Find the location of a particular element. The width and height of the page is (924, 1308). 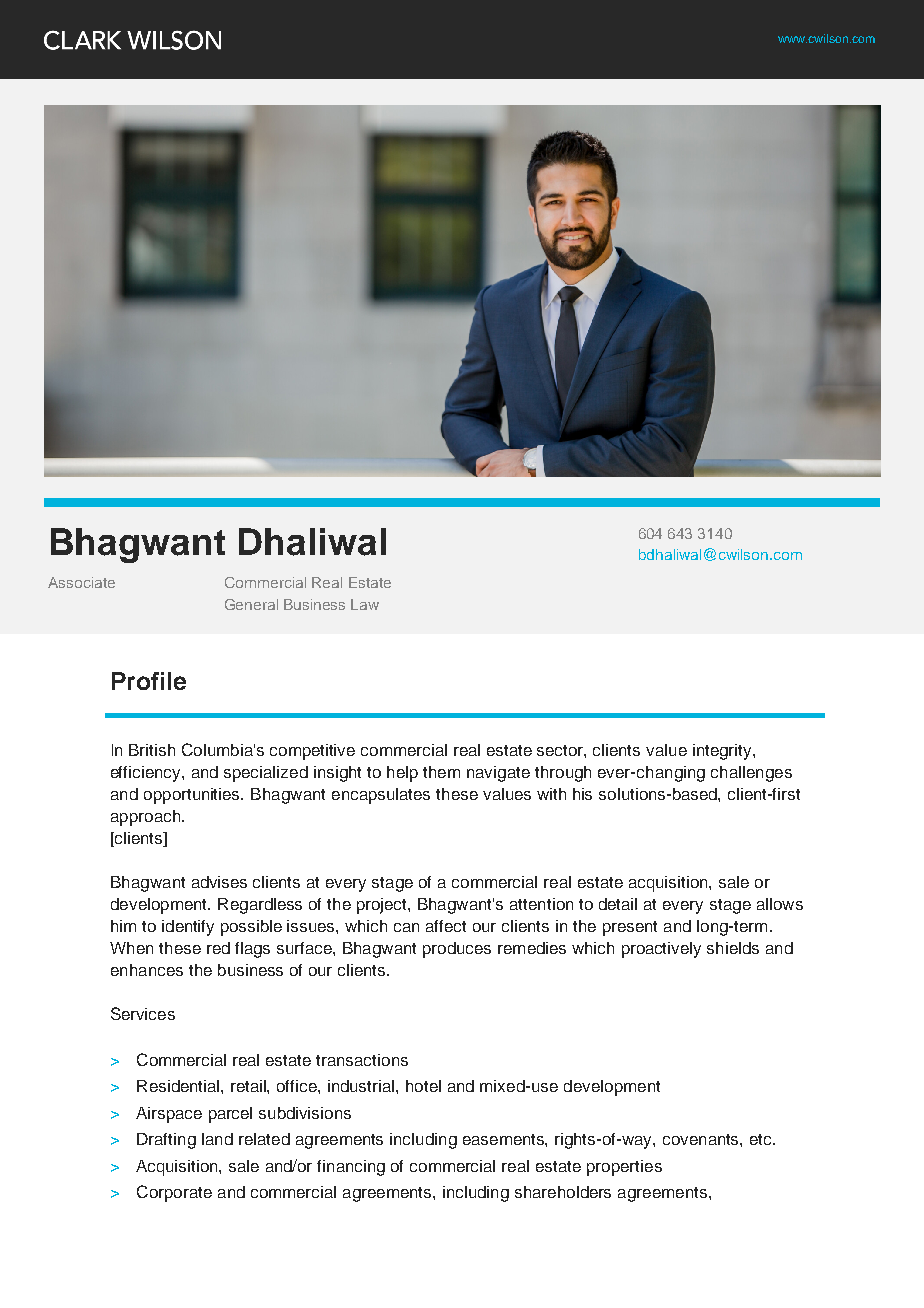

detail is located at coordinates (618, 904).
